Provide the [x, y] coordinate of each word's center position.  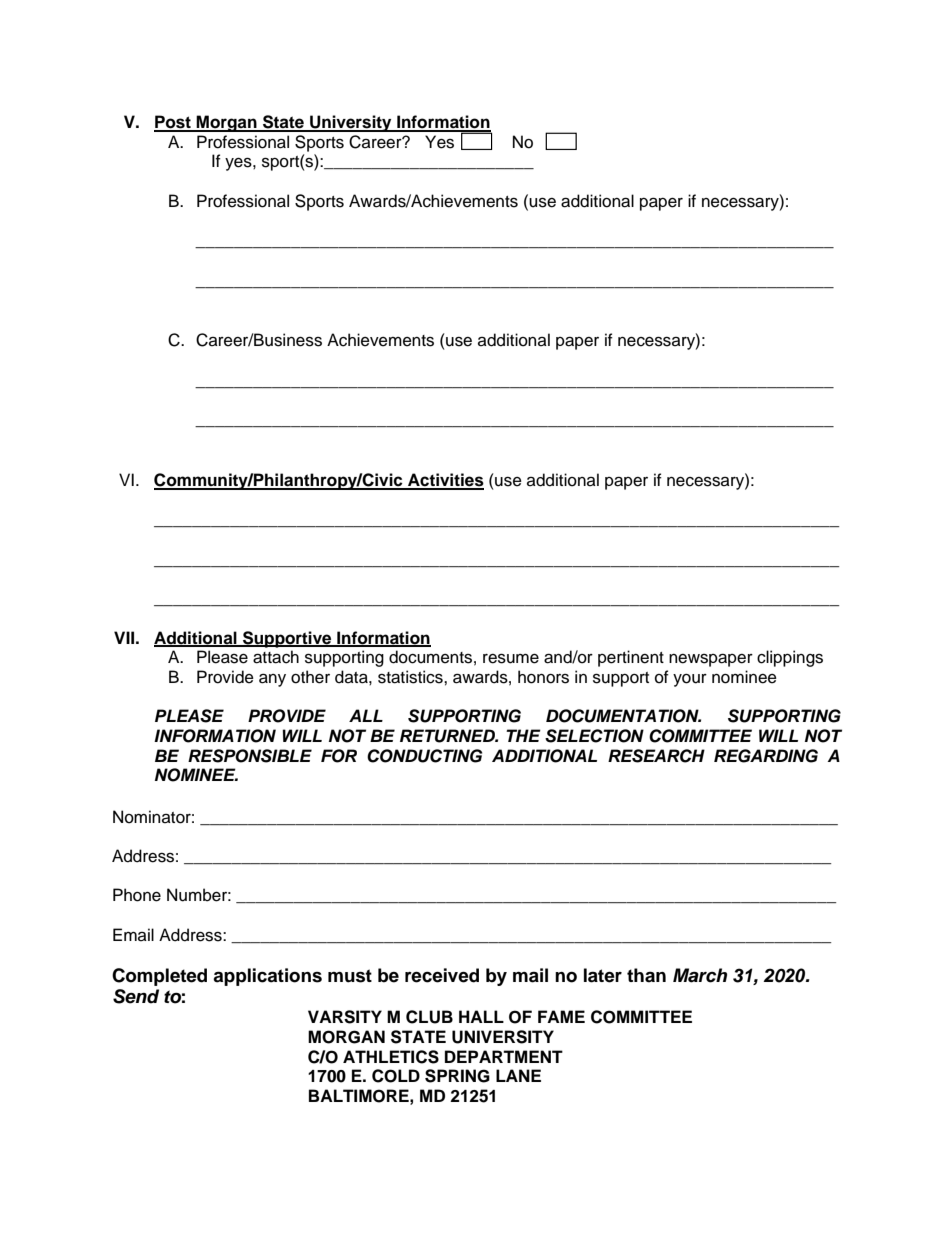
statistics [411, 677]
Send [136, 996]
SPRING [457, 1076]
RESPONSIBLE [250, 756]
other [310, 677]
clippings [790, 658]
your [690, 680]
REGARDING [766, 756]
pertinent [631, 658]
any [272, 680]
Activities [445, 481]
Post [173, 123]
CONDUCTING [424, 756]
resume [511, 658]
